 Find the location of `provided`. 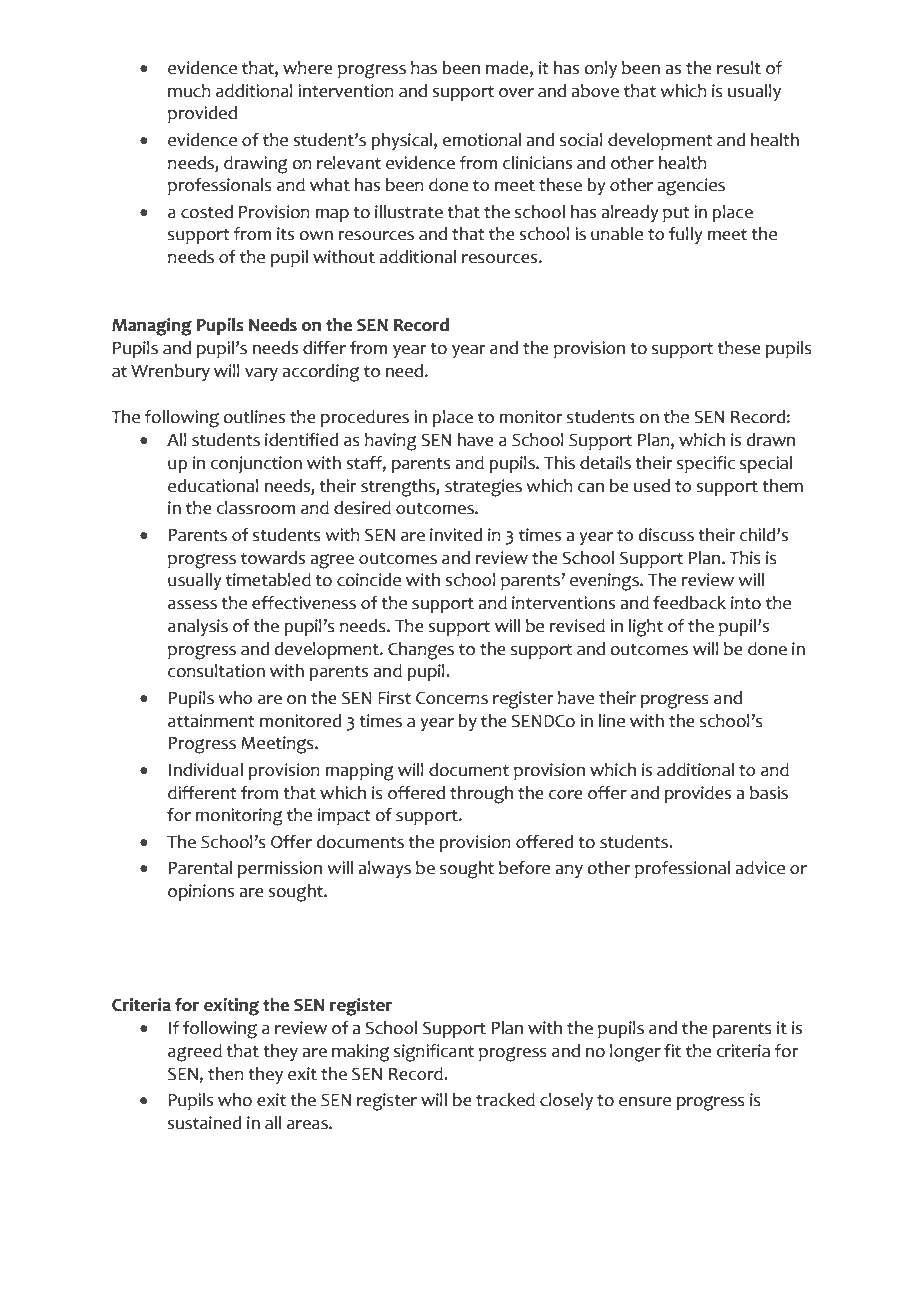

provided is located at coordinates (202, 114).
